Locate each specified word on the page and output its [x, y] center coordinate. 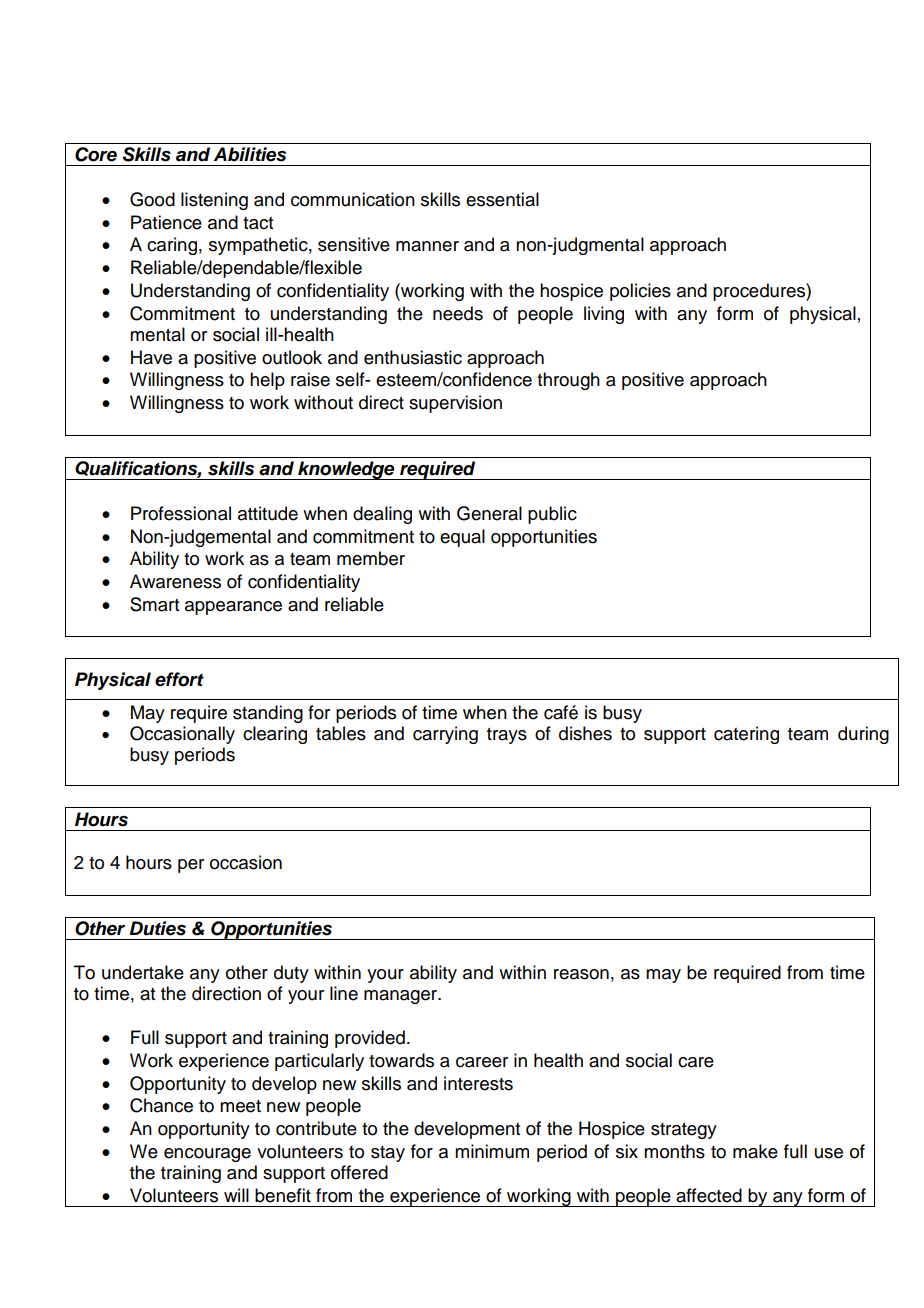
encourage [207, 1155]
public [552, 515]
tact [258, 223]
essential [502, 199]
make [755, 1151]
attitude [268, 513]
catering [746, 735]
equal [462, 538]
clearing [275, 735]
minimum [492, 1151]
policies [640, 292]
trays [507, 736]
